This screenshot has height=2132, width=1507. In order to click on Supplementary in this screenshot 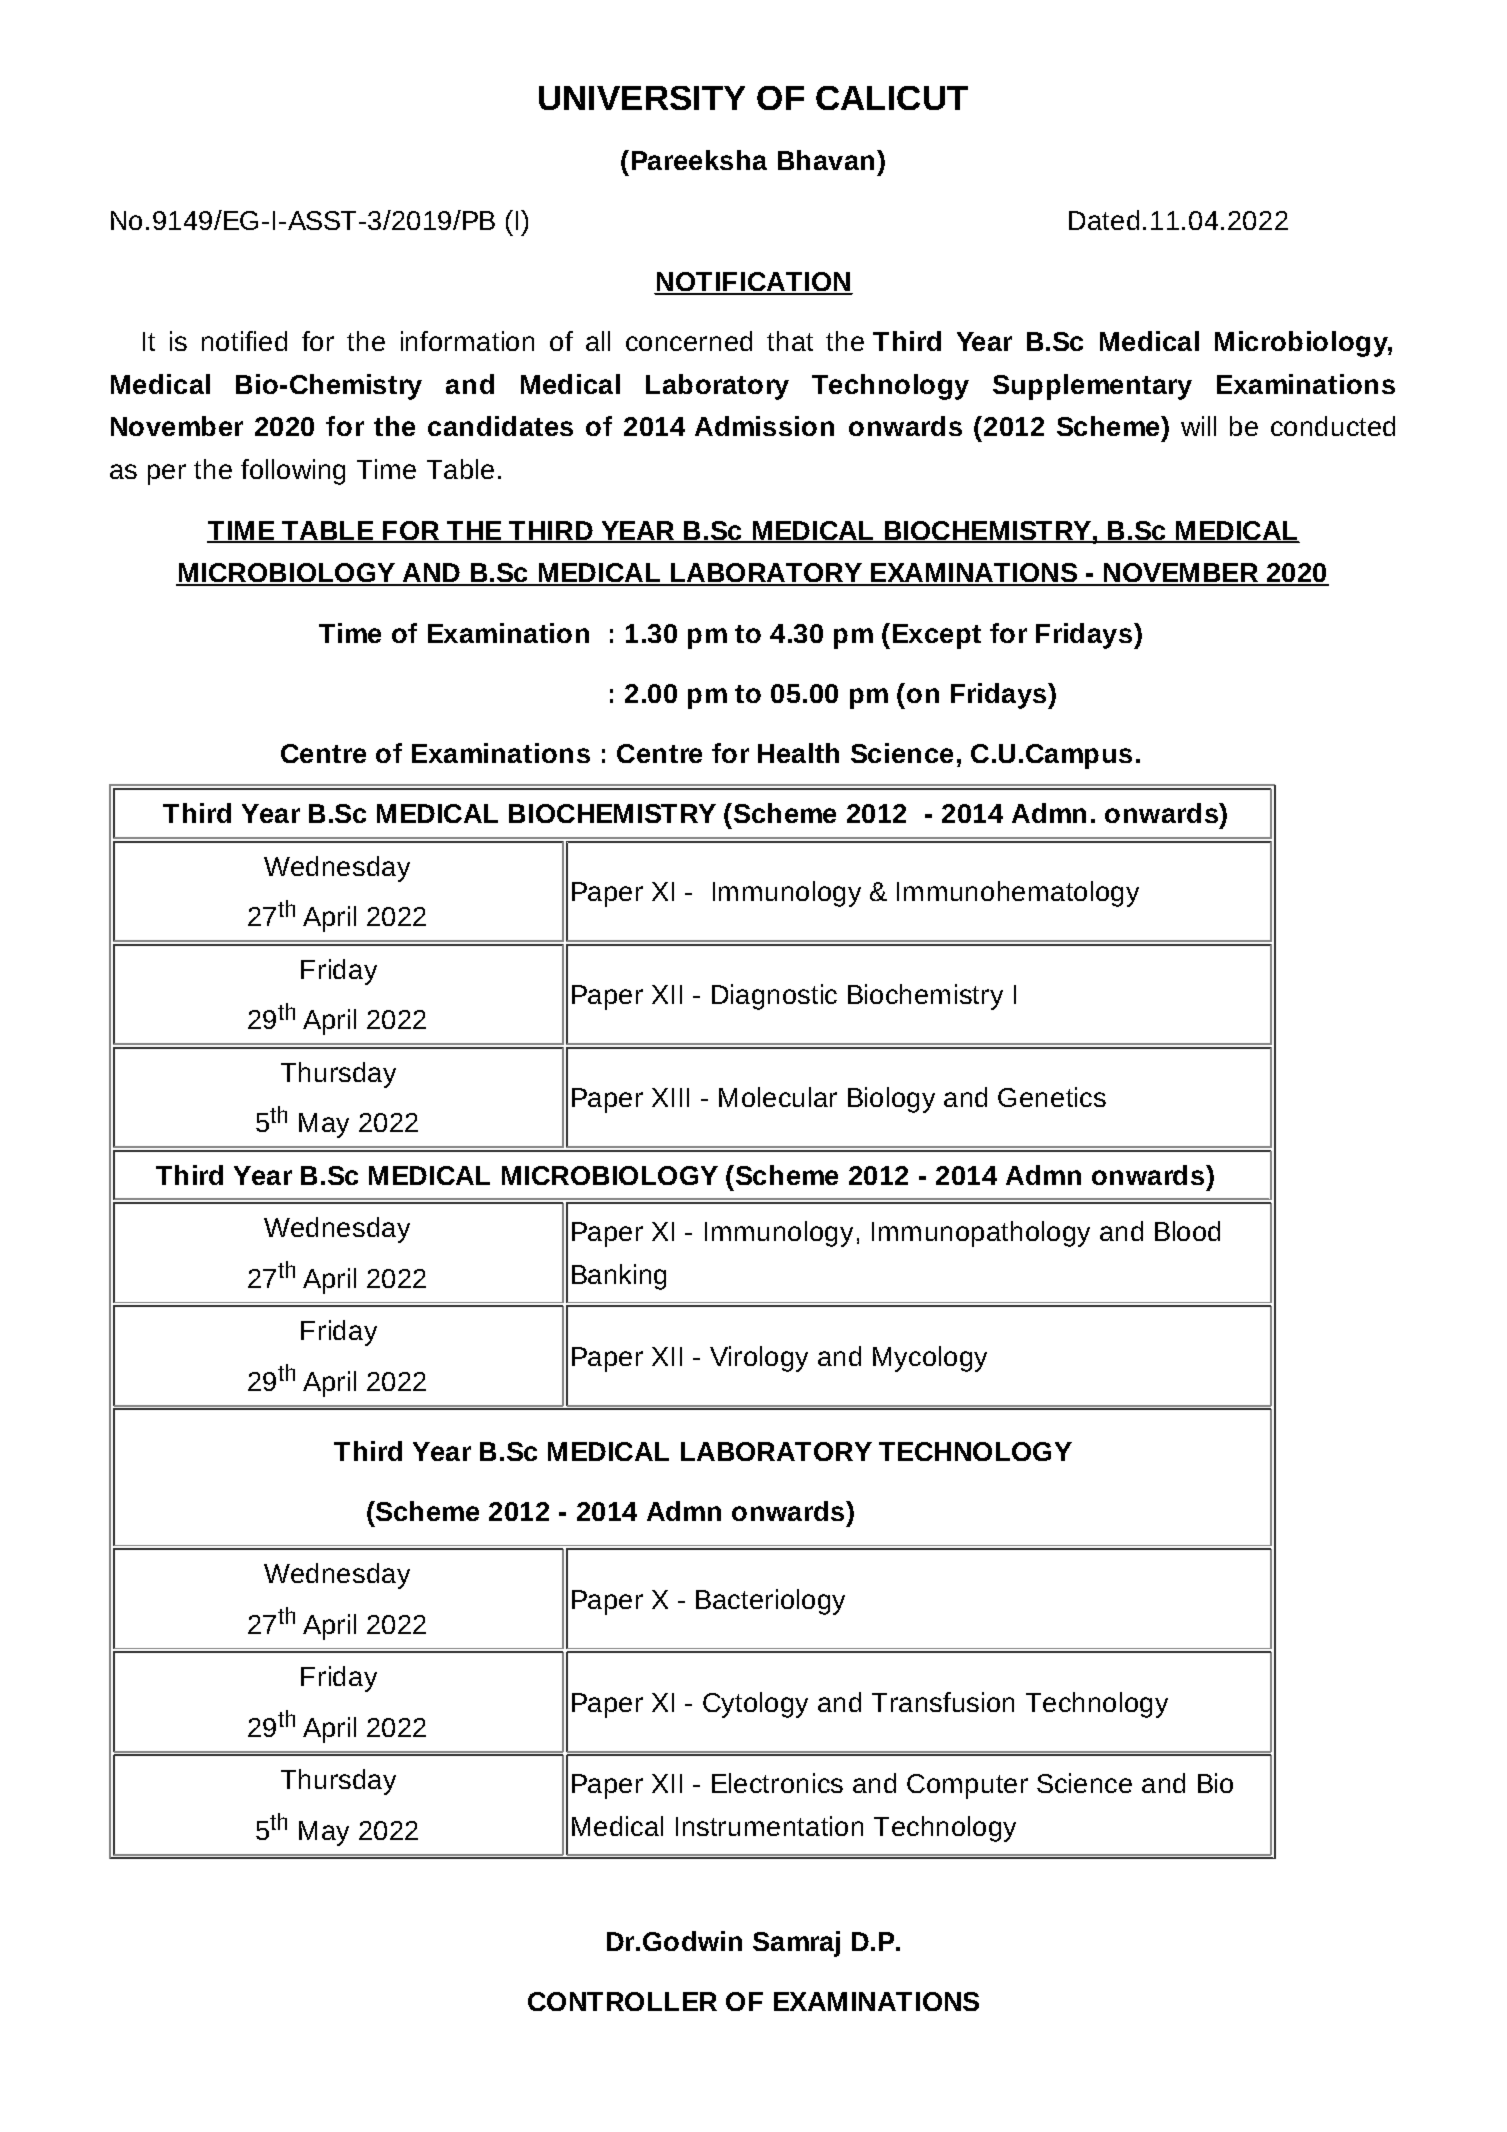, I will do `click(1092, 387)`.
